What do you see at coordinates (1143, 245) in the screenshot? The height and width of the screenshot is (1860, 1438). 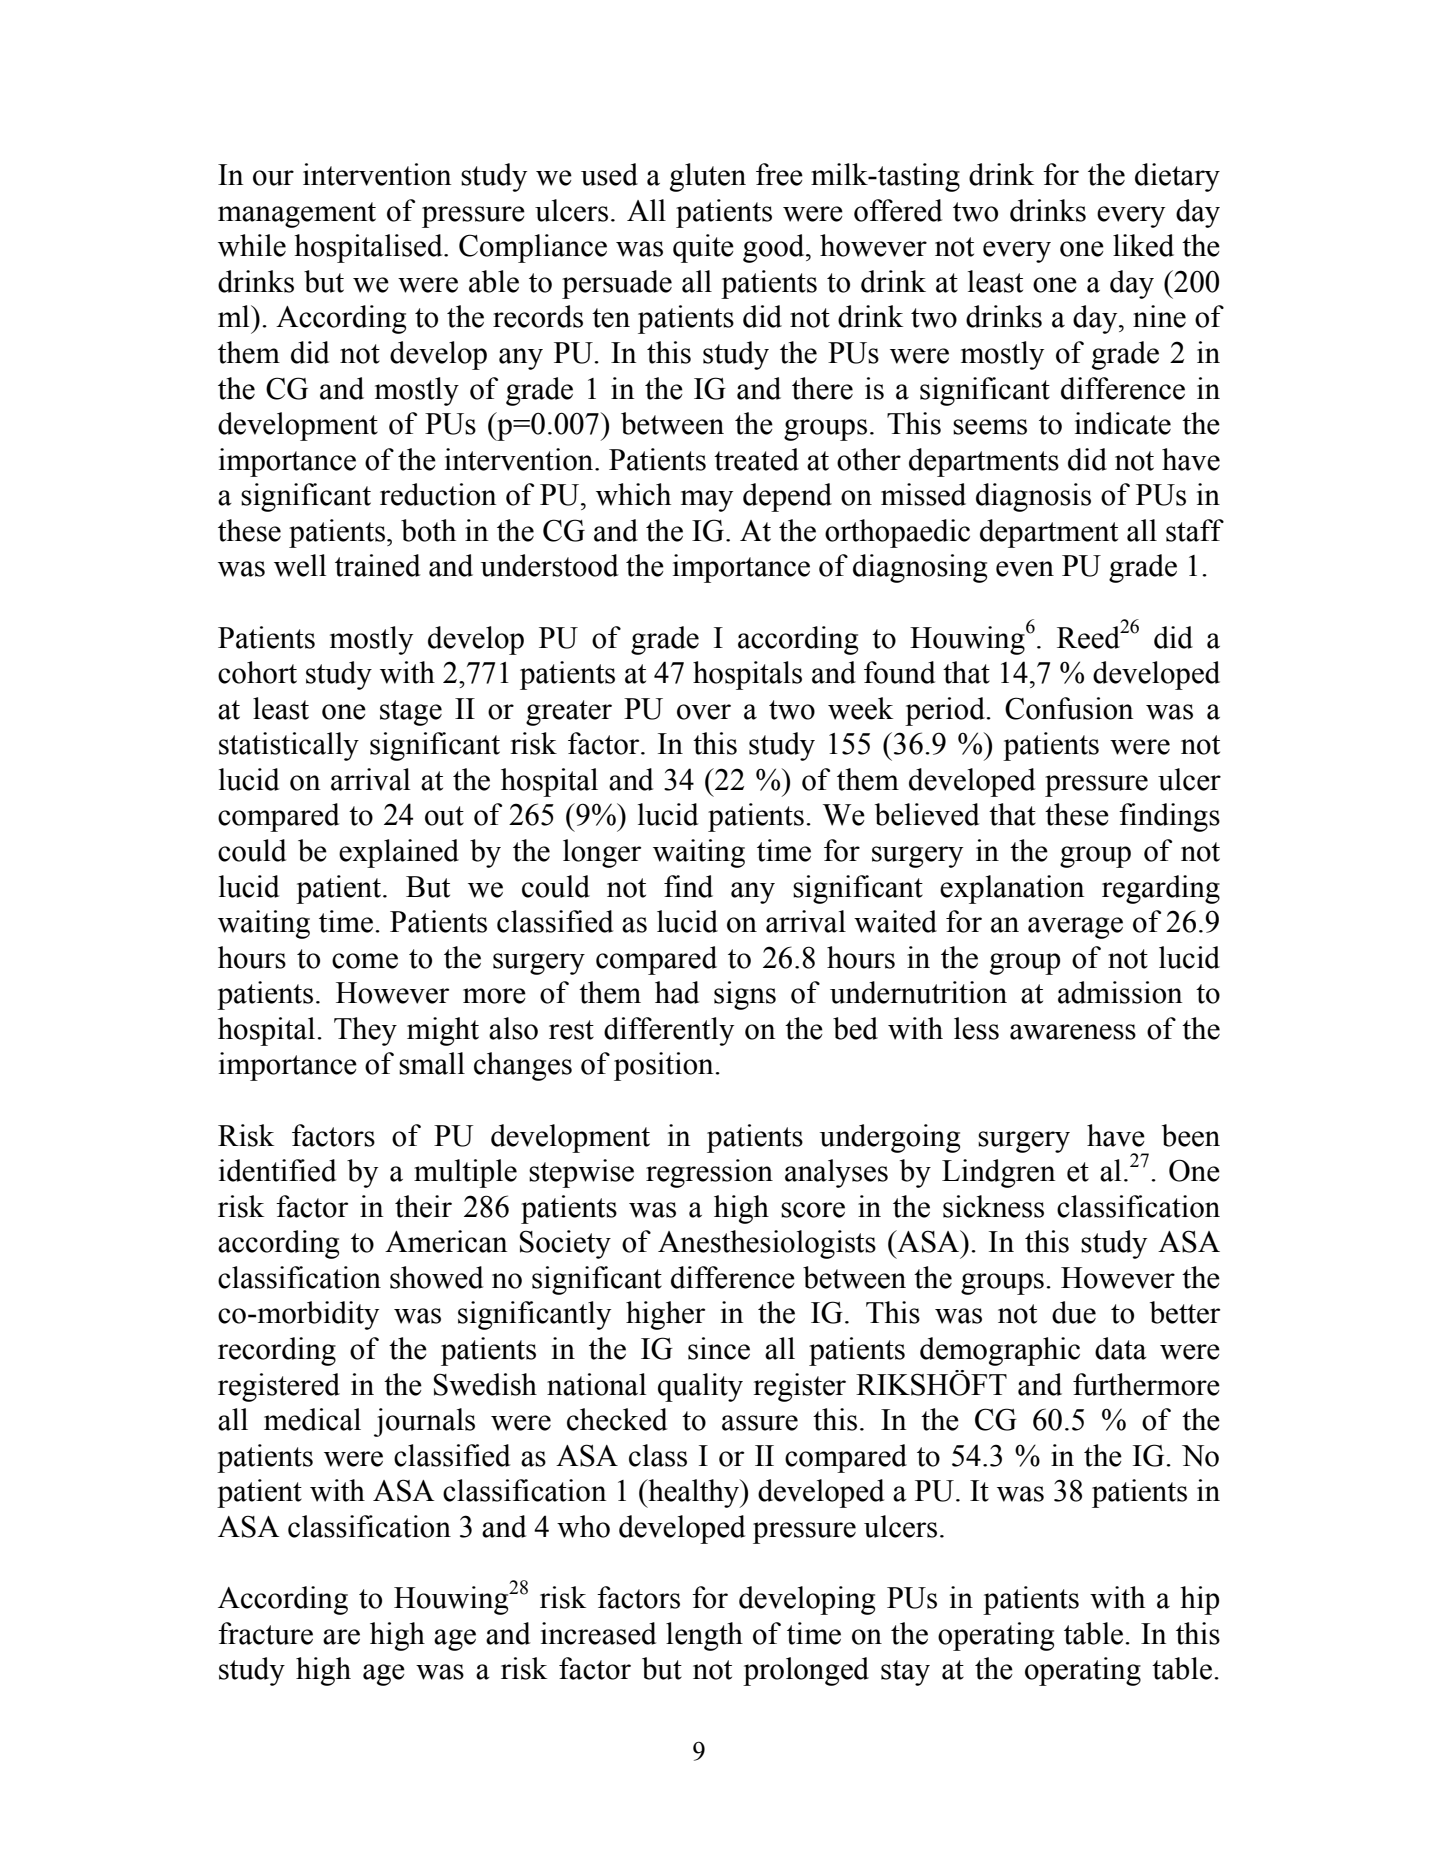 I see `liked` at bounding box center [1143, 245].
